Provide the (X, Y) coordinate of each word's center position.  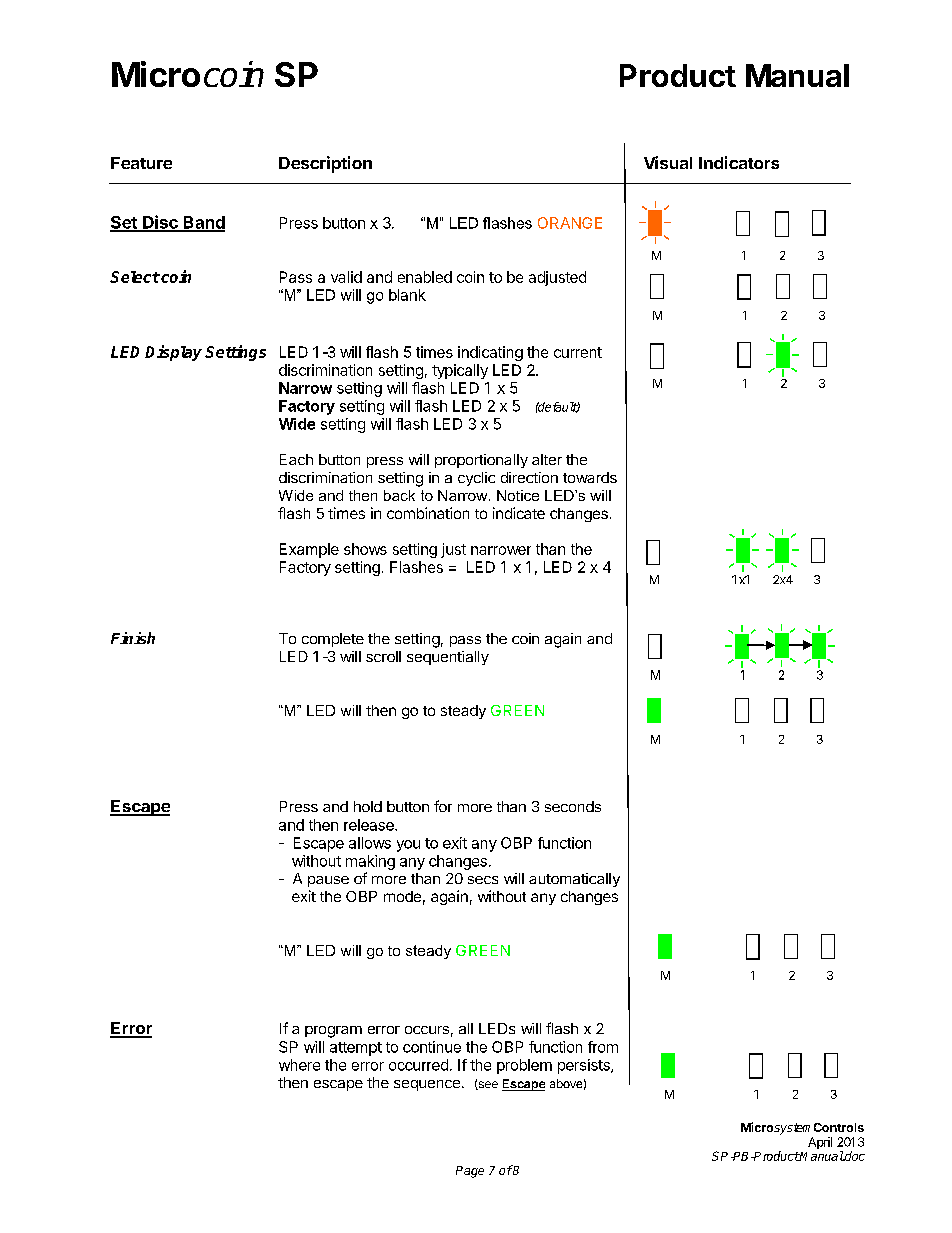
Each (296, 459)
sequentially (448, 658)
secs (483, 880)
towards (590, 477)
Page (470, 1172)
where (299, 1065)
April (820, 1143)
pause (328, 881)
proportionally (481, 461)
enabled (425, 277)
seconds (573, 806)
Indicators (739, 162)
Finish (133, 638)
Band (203, 223)
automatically (574, 880)
